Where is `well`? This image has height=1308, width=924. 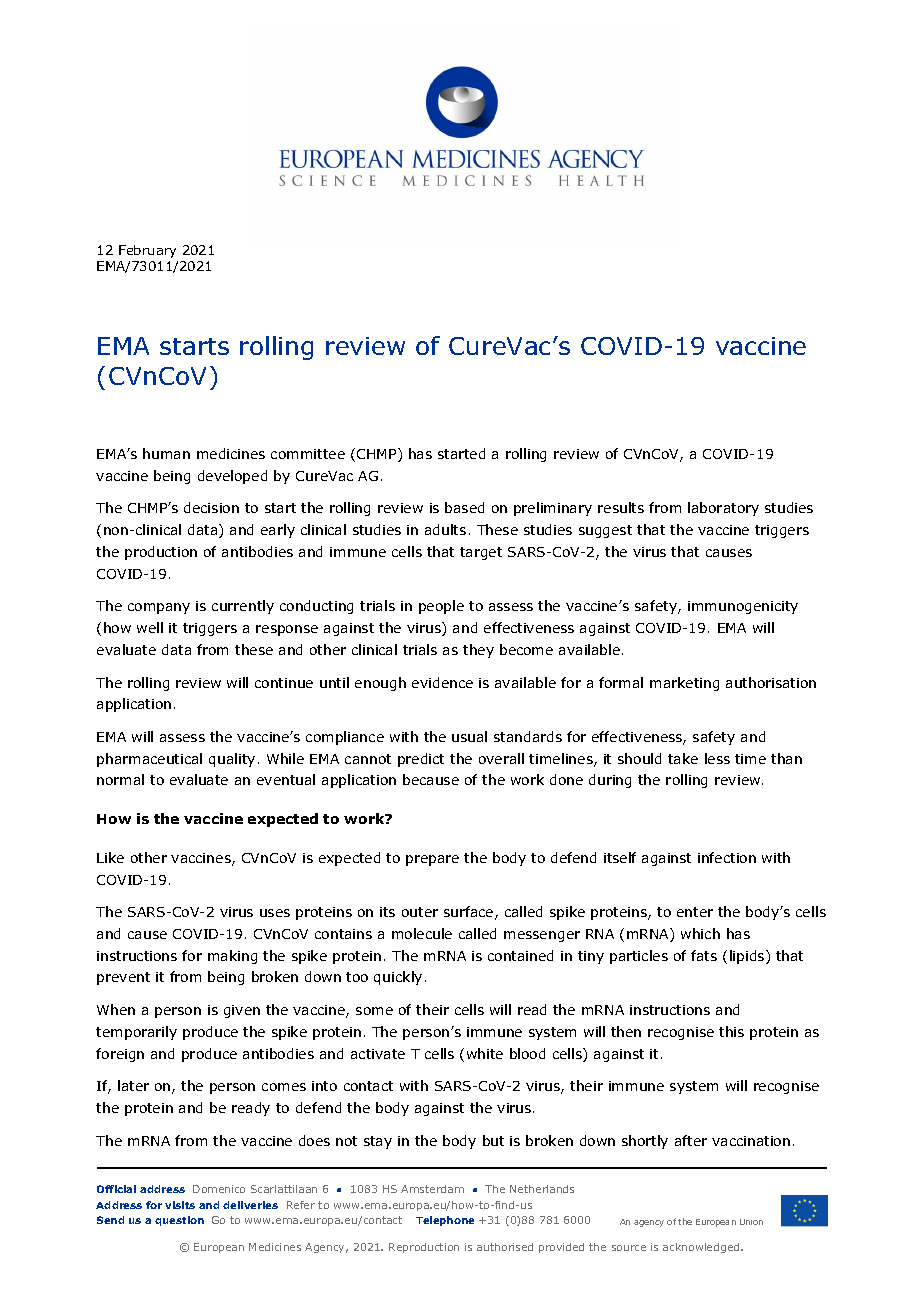 well is located at coordinates (150, 627).
